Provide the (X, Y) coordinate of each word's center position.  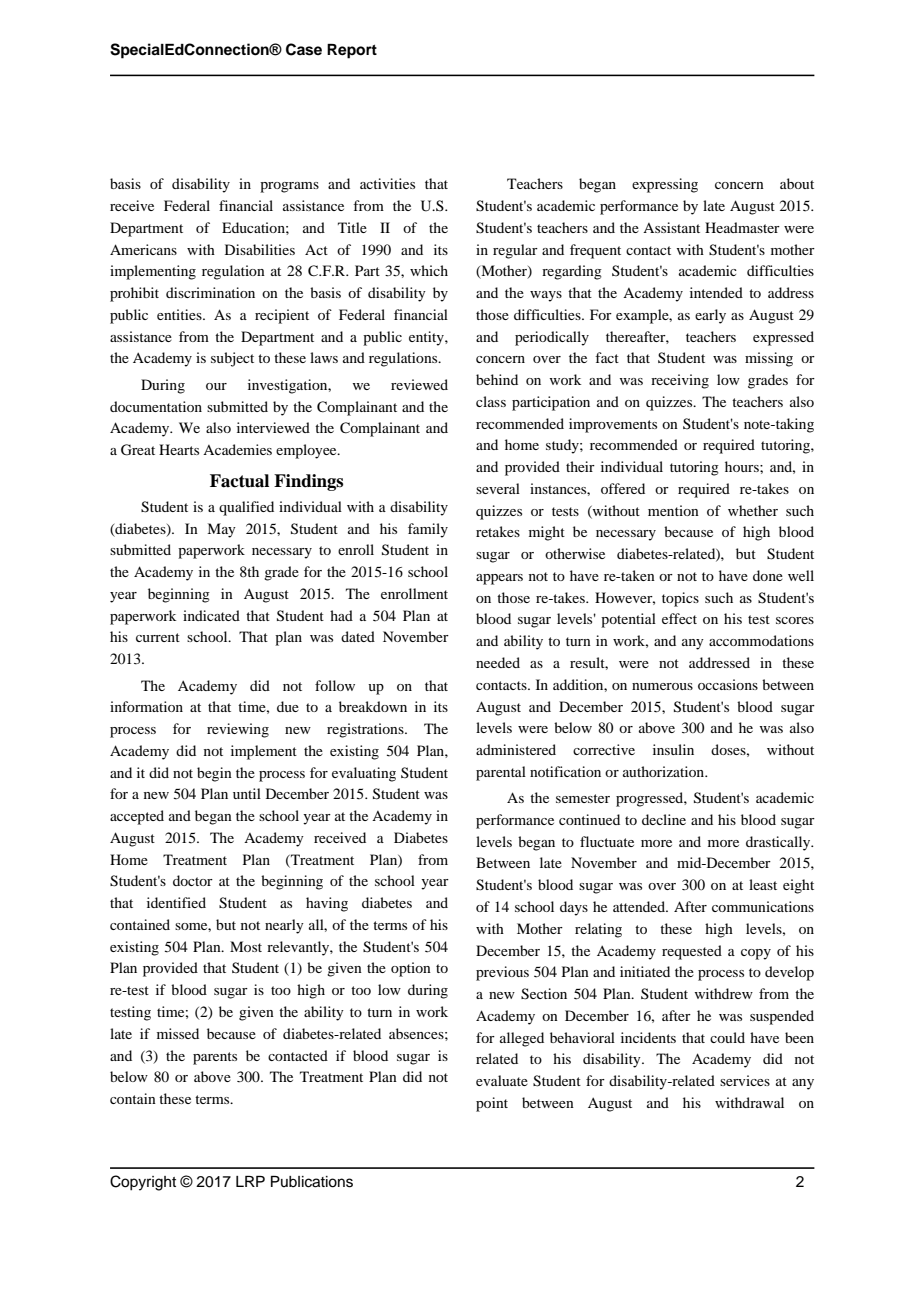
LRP (250, 1181)
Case (304, 49)
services (745, 1080)
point (492, 1104)
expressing (665, 185)
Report (352, 51)
